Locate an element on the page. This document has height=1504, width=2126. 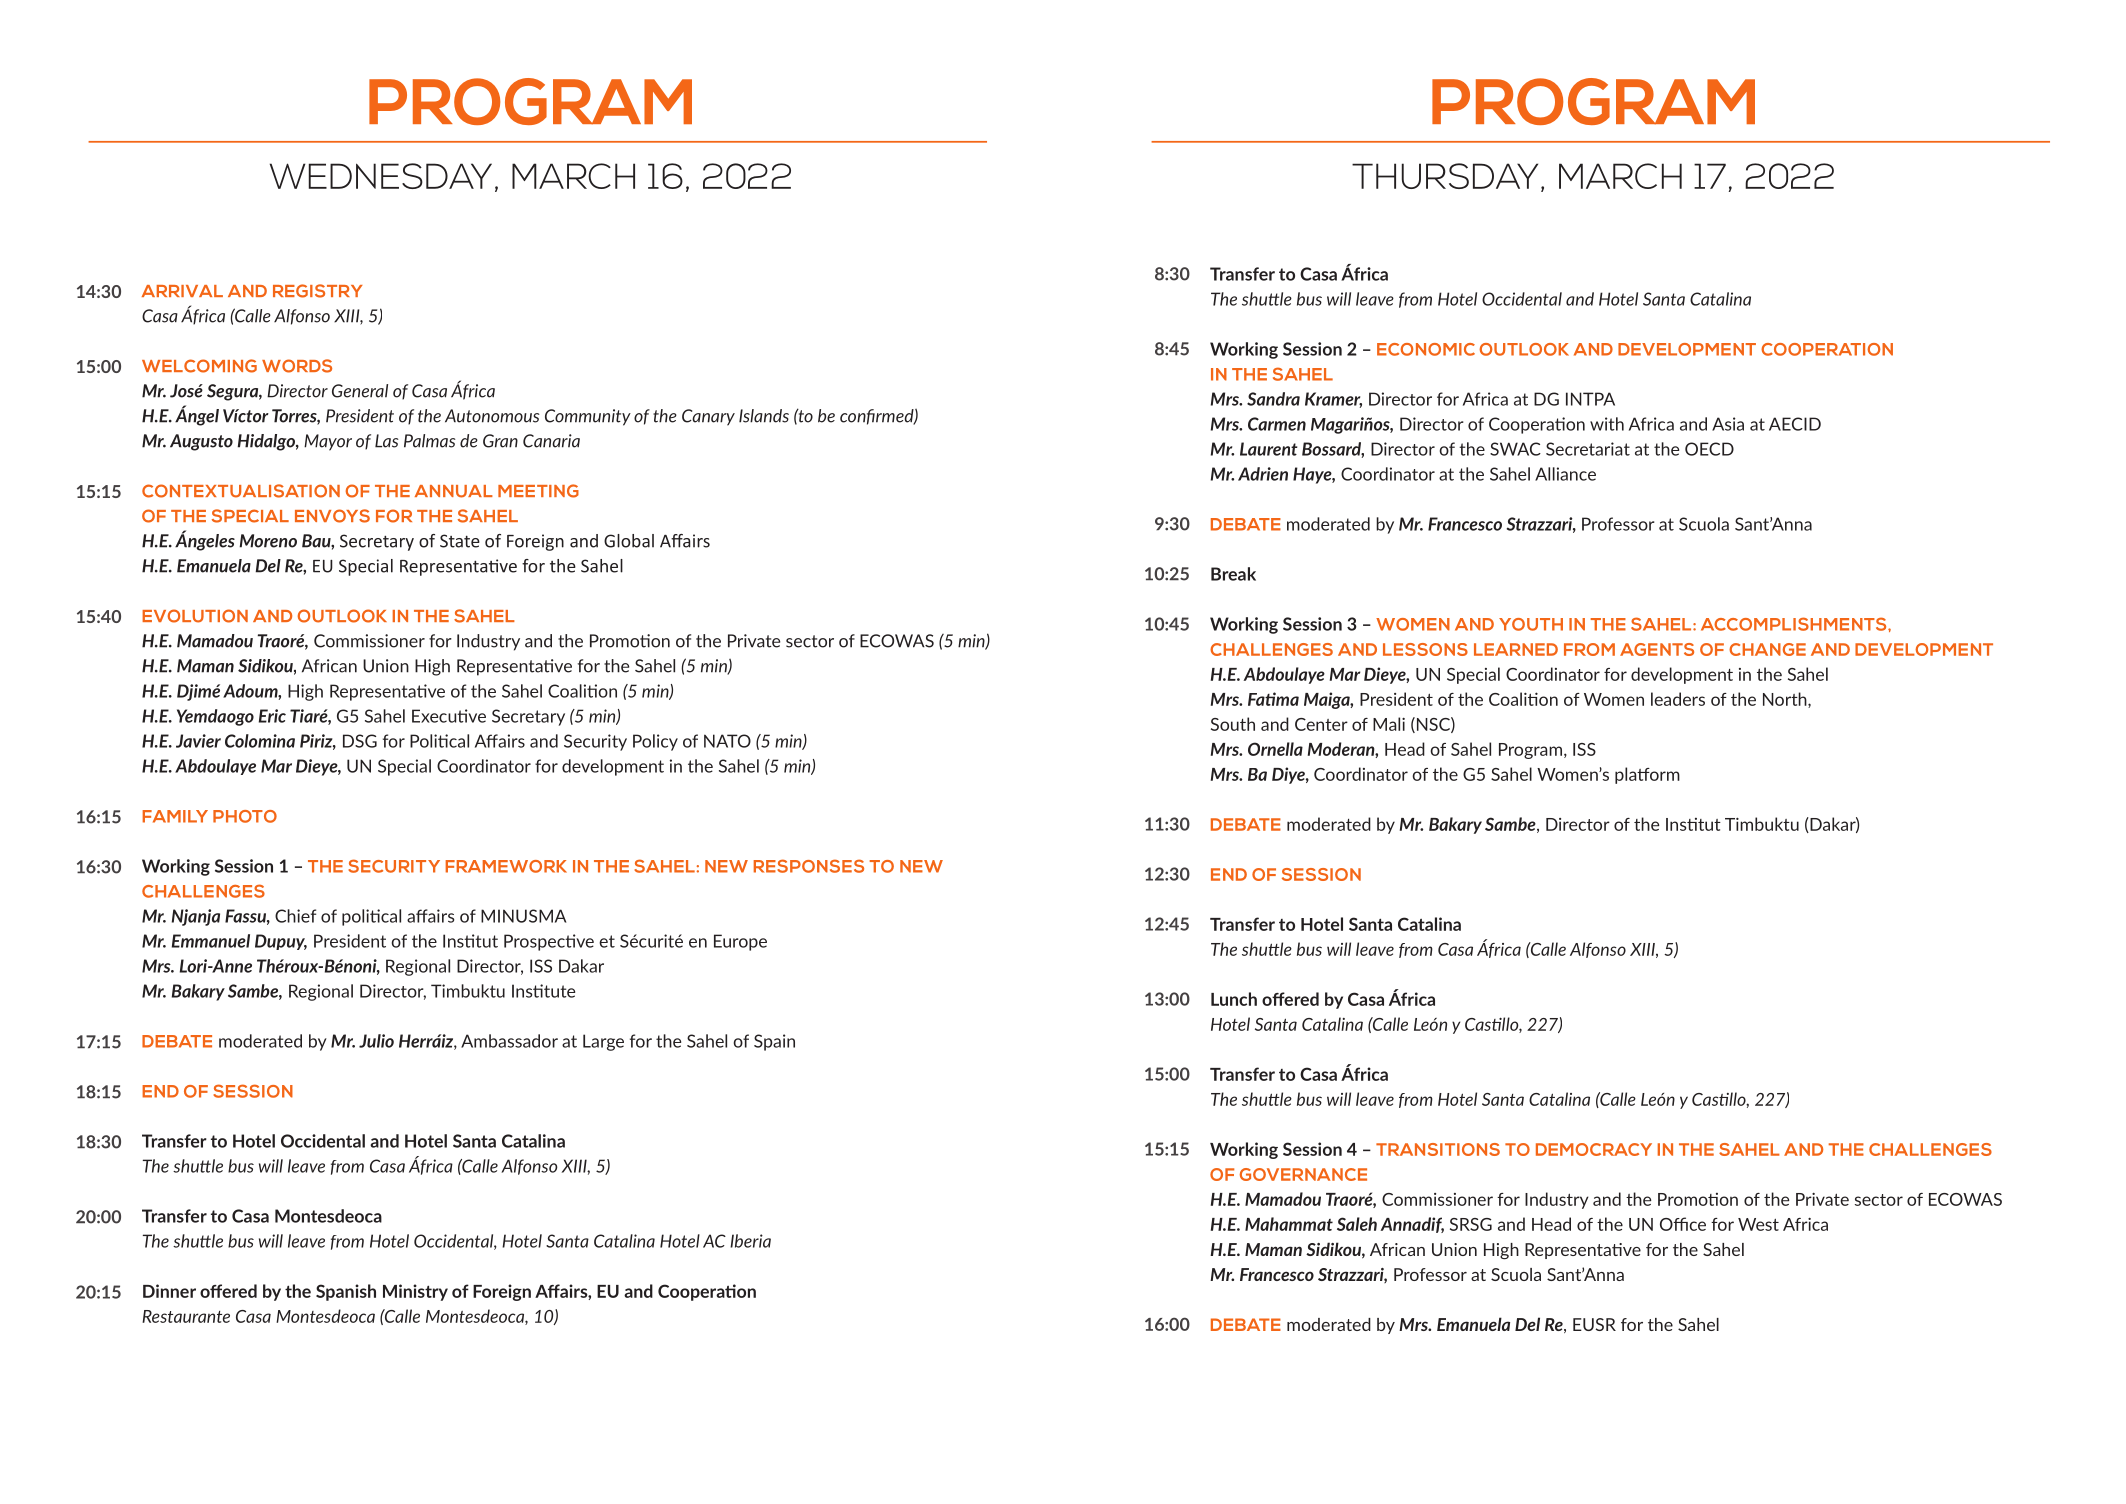
Spanish is located at coordinates (346, 1292).
